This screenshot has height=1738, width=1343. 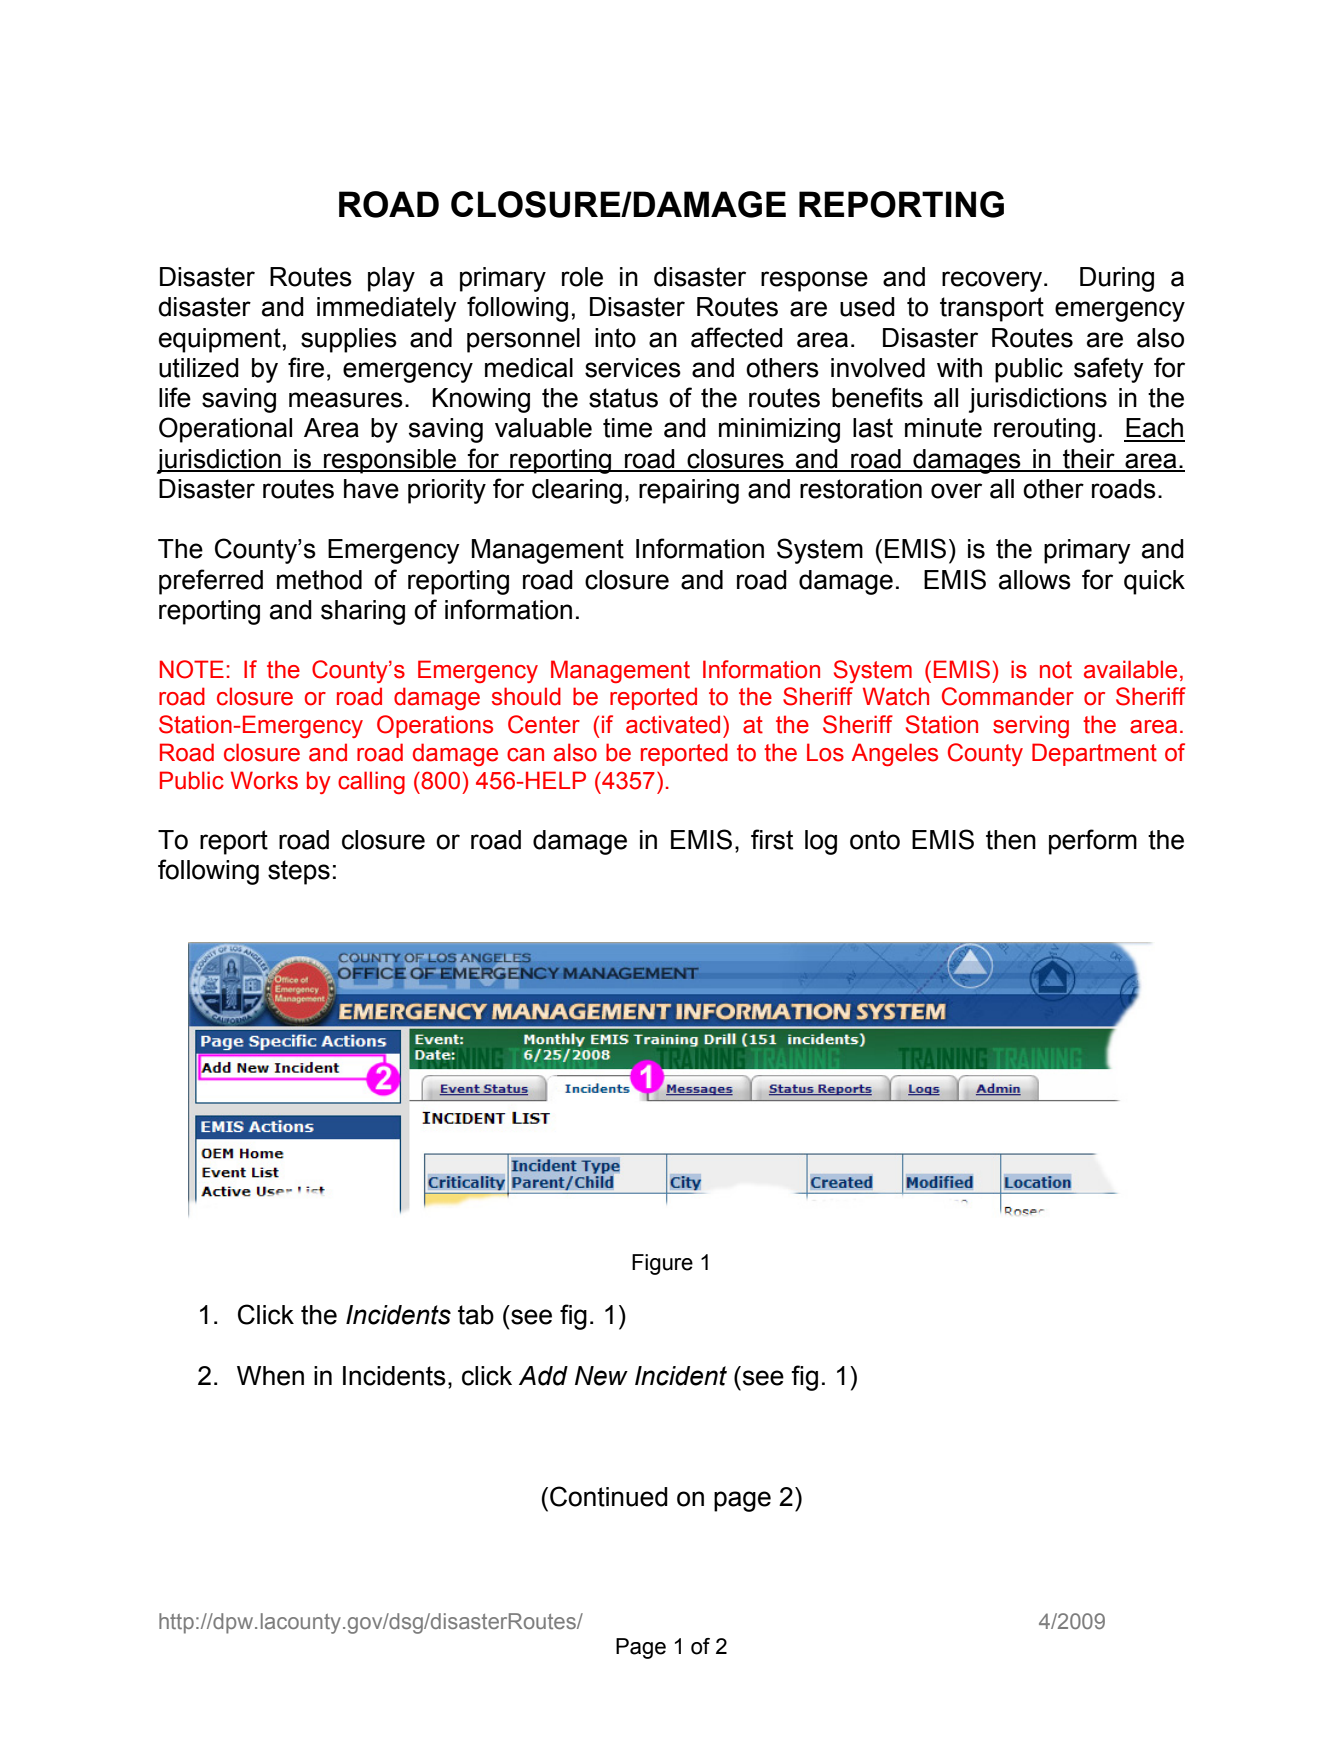 What do you see at coordinates (299, 872) in the screenshot?
I see `steps` at bounding box center [299, 872].
